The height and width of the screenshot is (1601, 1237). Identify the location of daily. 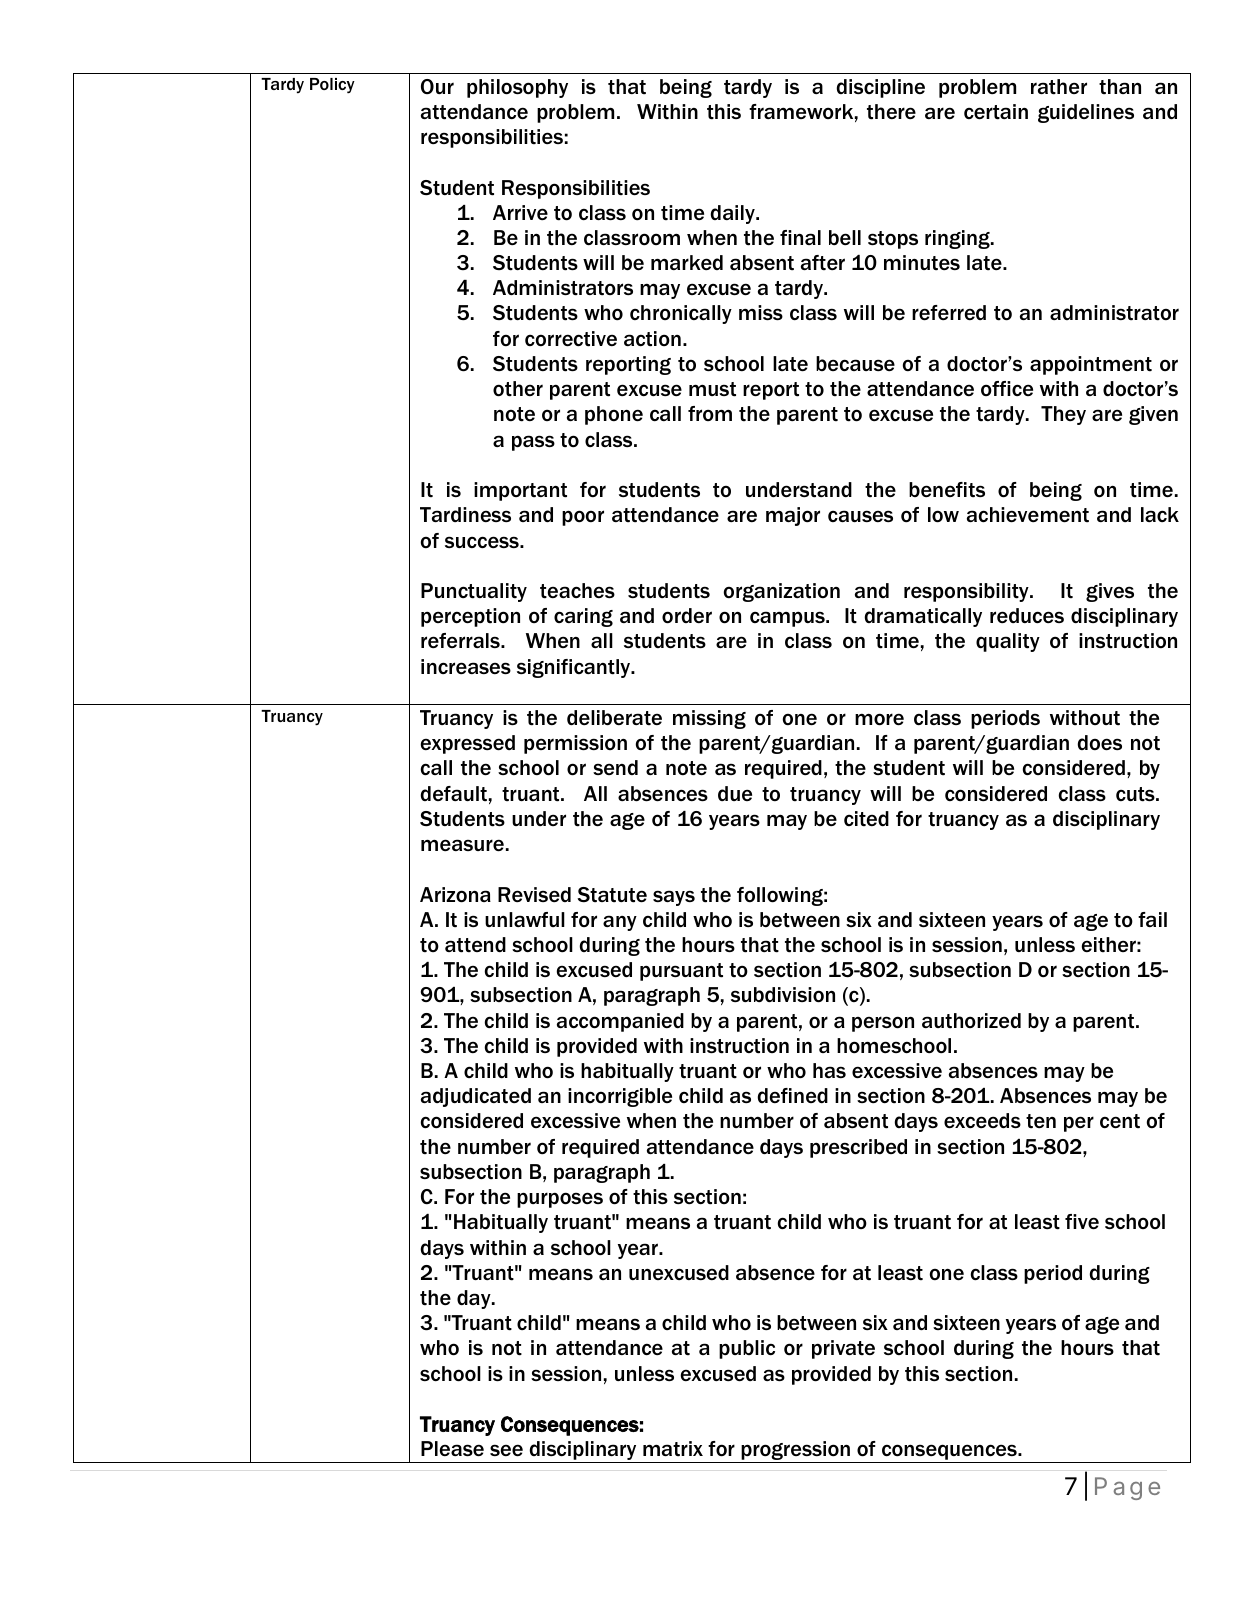
(734, 214).
